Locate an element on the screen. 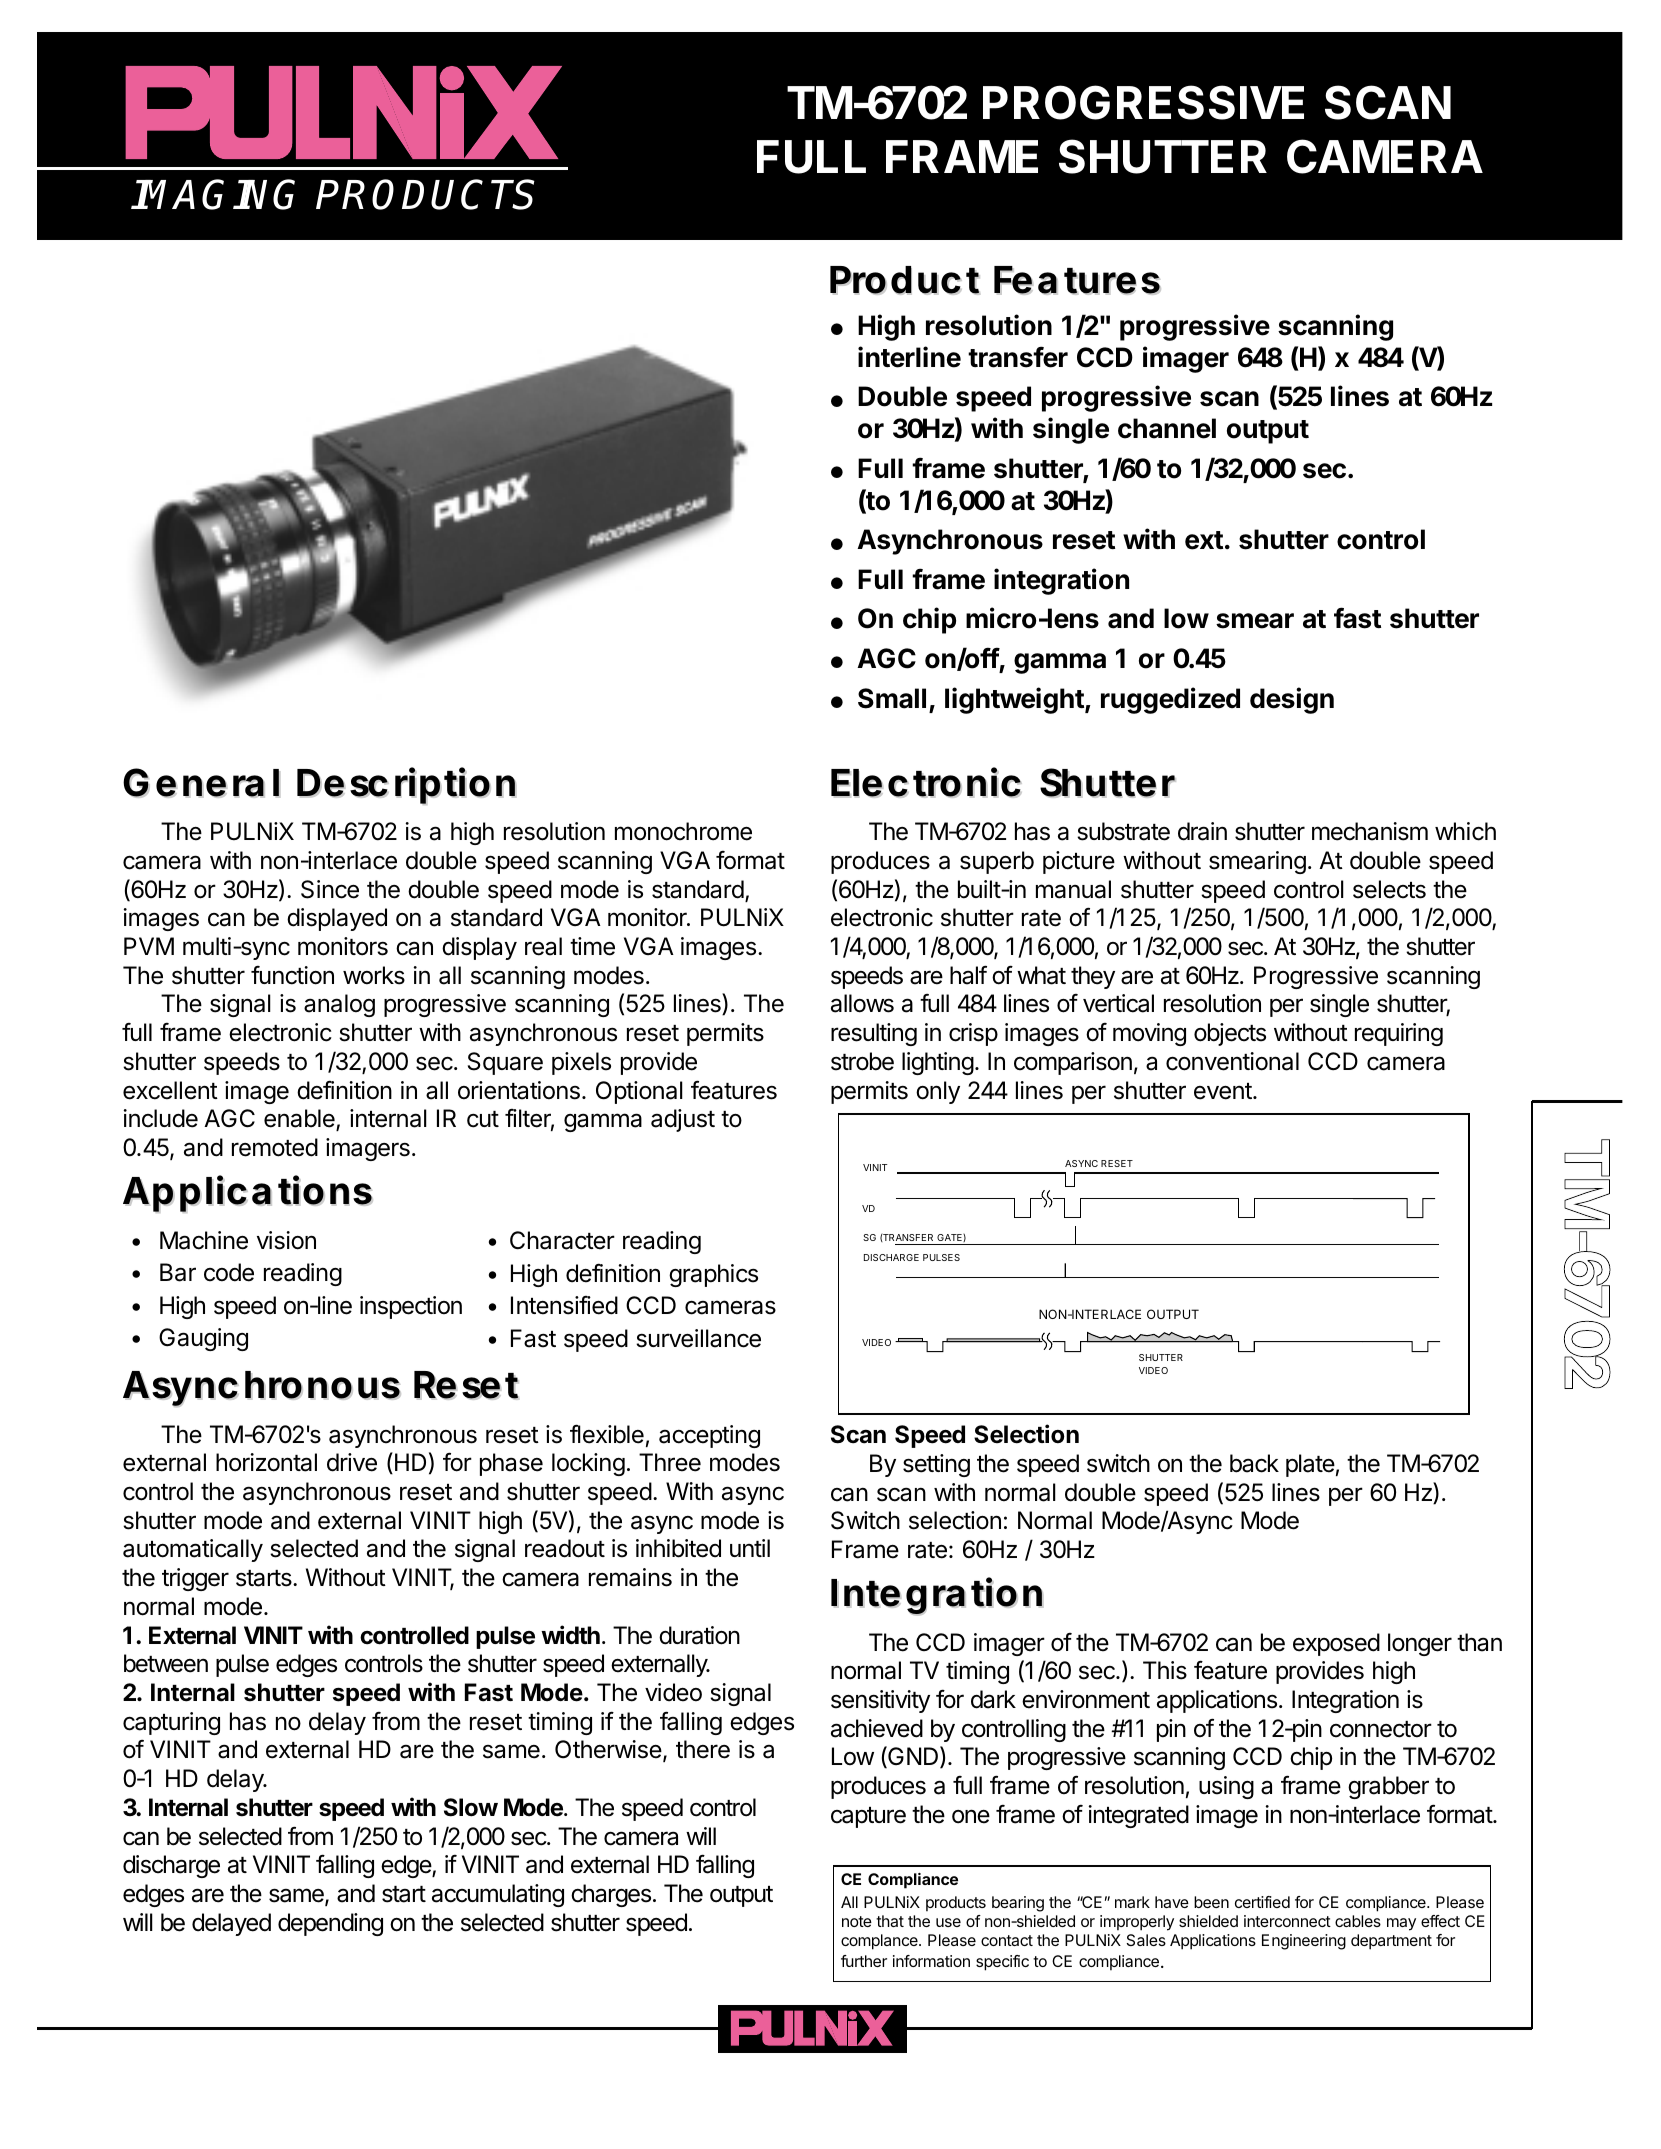 The height and width of the screenshot is (2149, 1661). channel is located at coordinates (1167, 428).
